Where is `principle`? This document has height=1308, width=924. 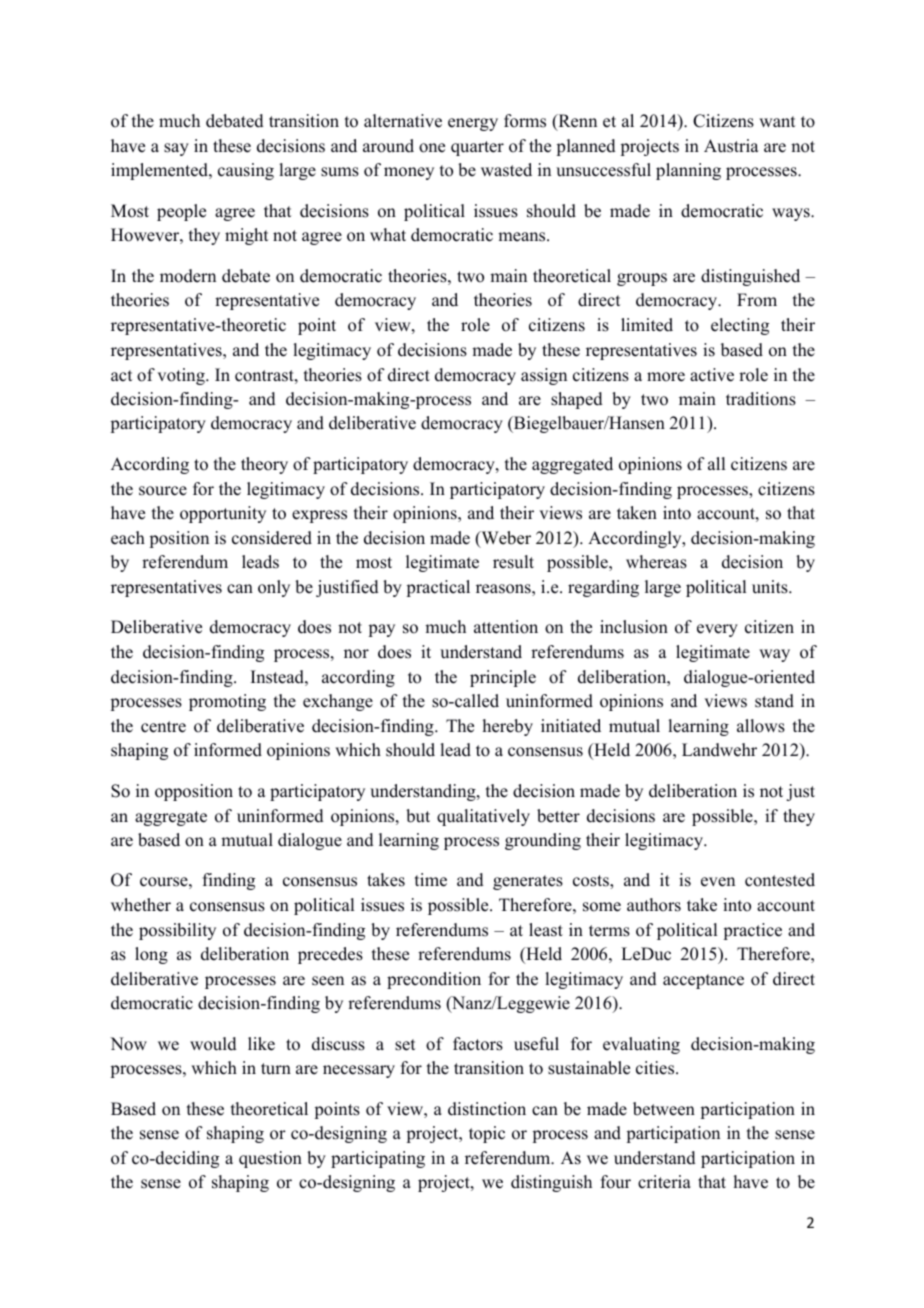 principle is located at coordinates (503, 678).
